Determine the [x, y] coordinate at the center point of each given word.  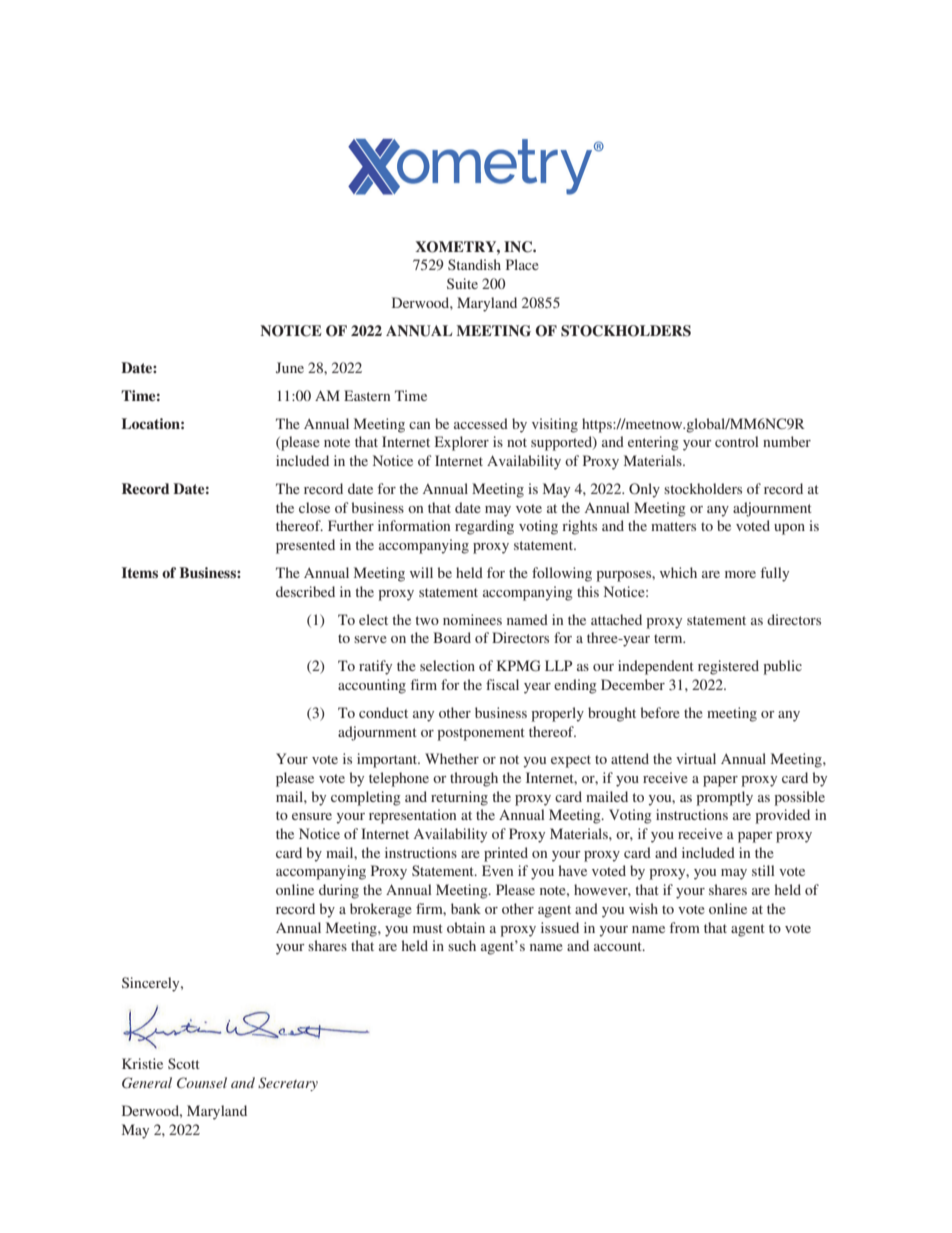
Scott [184, 1063]
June [290, 367]
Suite [462, 283]
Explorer [462, 443]
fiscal [502, 684]
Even [497, 870]
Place [522, 264]
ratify [375, 667]
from [685, 927]
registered [728, 667]
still [763, 870]
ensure [312, 816]
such [462, 945]
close [314, 507]
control [737, 441]
